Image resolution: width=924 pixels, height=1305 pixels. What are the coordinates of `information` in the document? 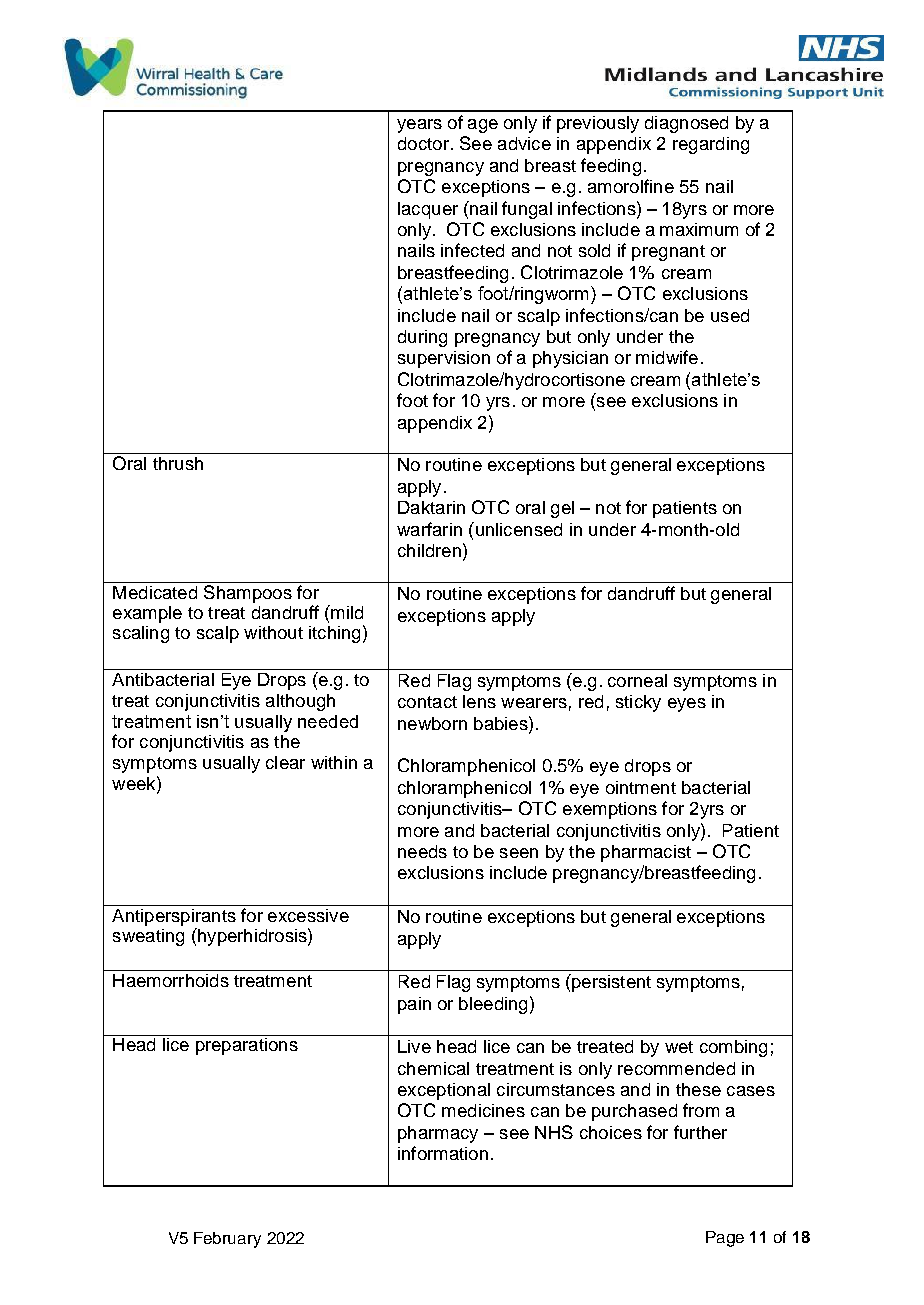 It's located at (443, 1153).
